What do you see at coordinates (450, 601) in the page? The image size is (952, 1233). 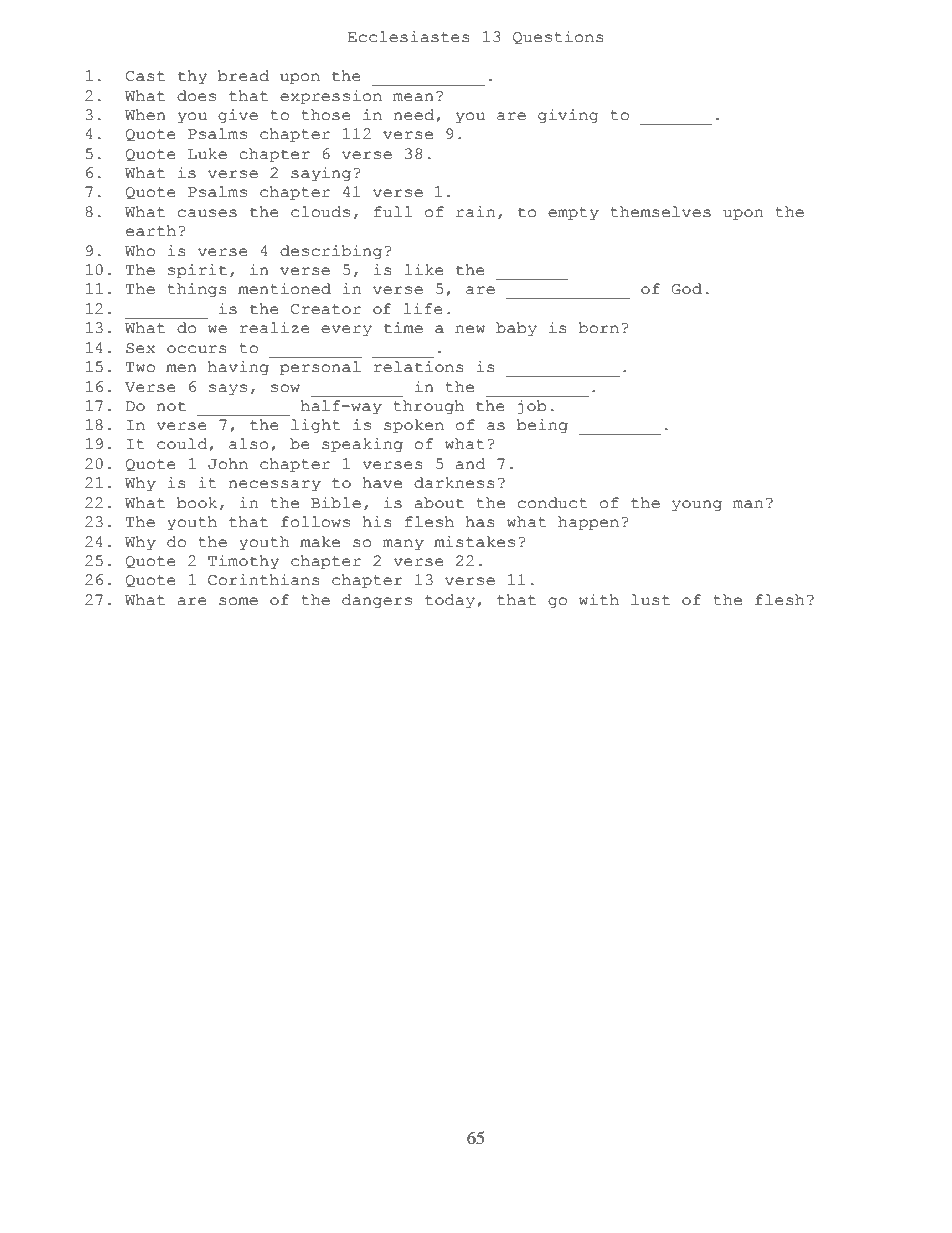 I see `today` at bounding box center [450, 601].
